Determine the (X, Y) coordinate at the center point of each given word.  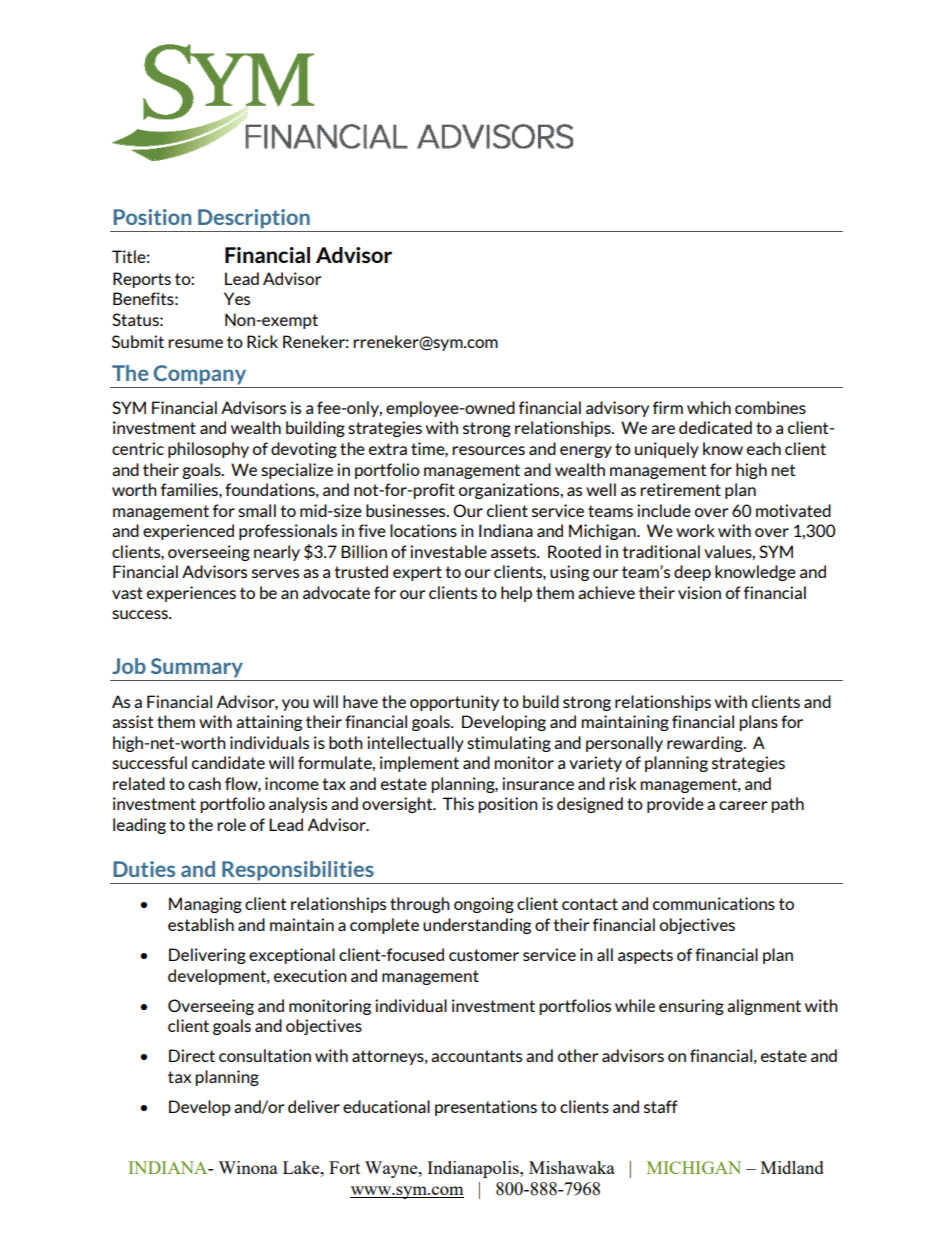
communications (714, 903)
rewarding (706, 744)
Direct (192, 1055)
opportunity (454, 703)
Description (254, 219)
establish (201, 924)
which (709, 407)
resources (488, 450)
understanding (477, 926)
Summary (196, 669)
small (257, 510)
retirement (680, 489)
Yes (237, 298)
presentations (486, 1108)
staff (661, 1106)
